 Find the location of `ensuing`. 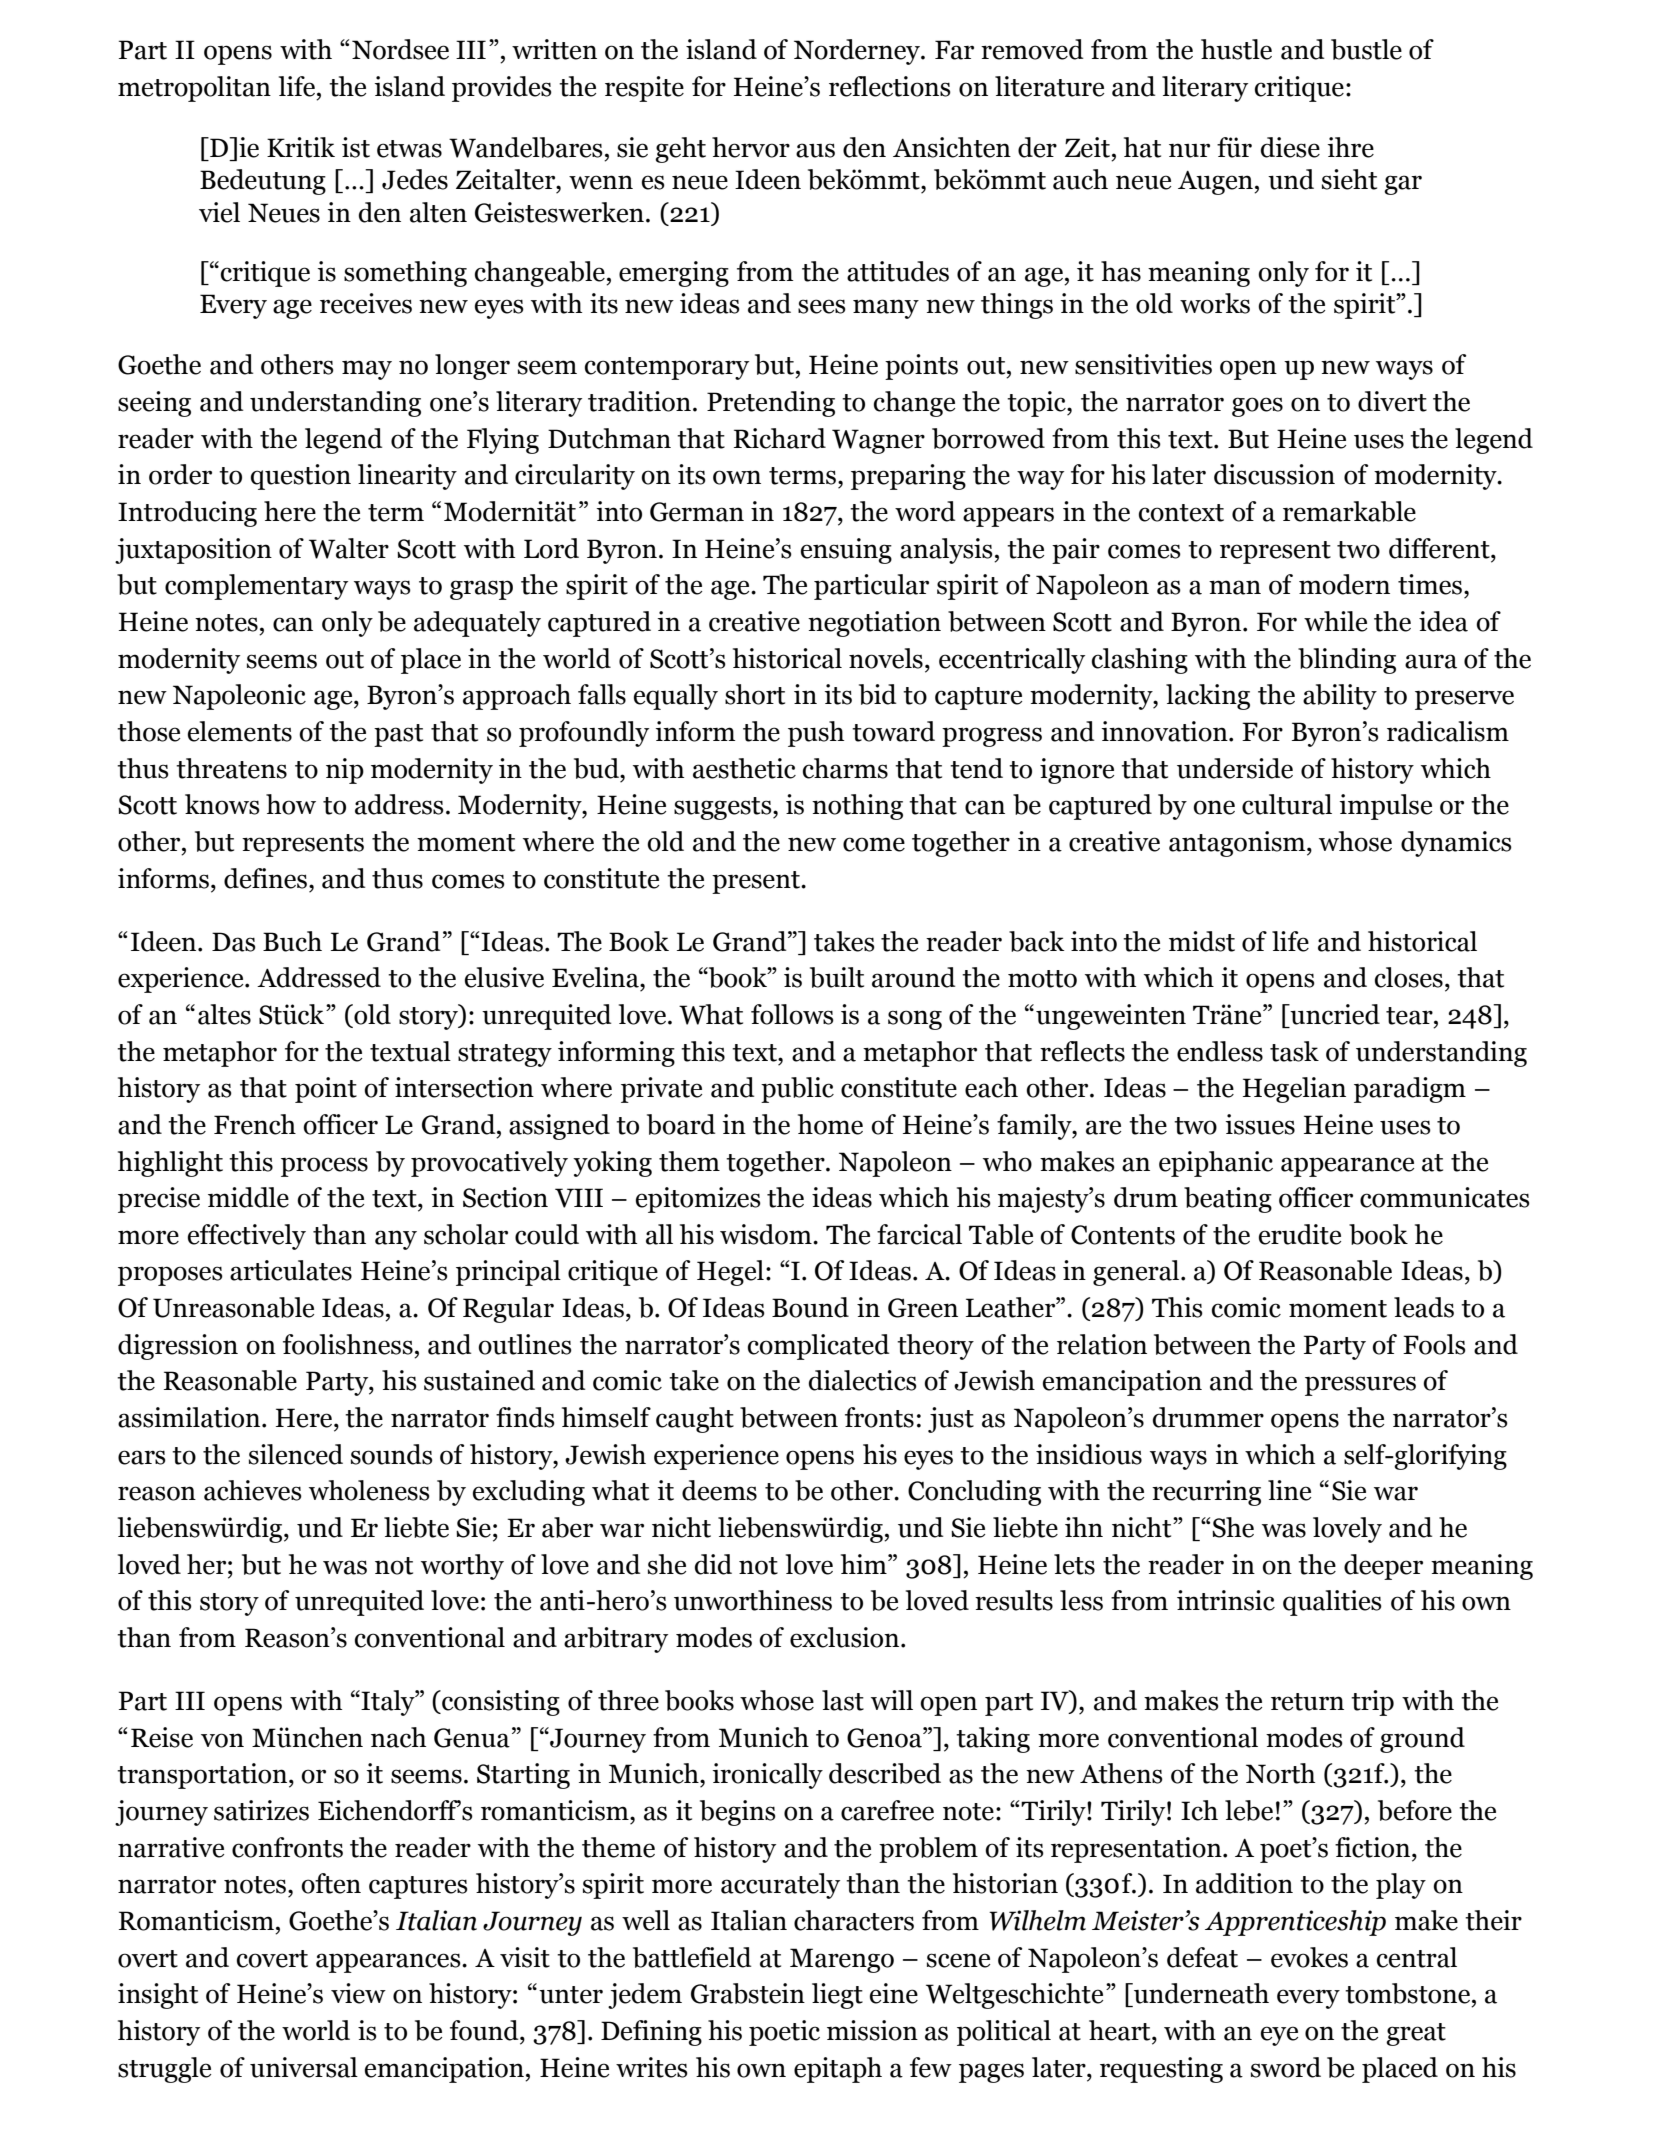

ensuing is located at coordinates (846, 551).
